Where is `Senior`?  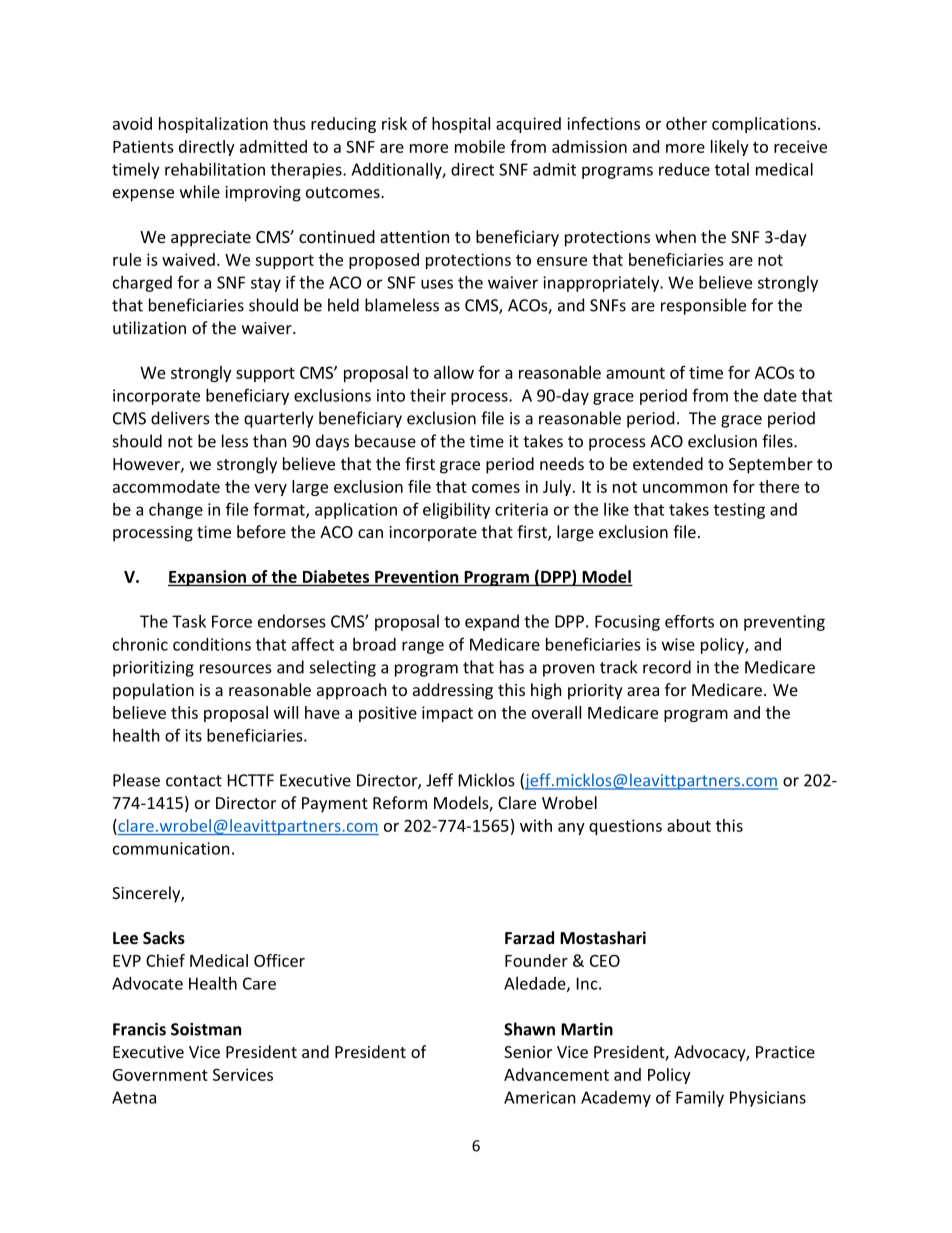 Senior is located at coordinates (528, 1052).
